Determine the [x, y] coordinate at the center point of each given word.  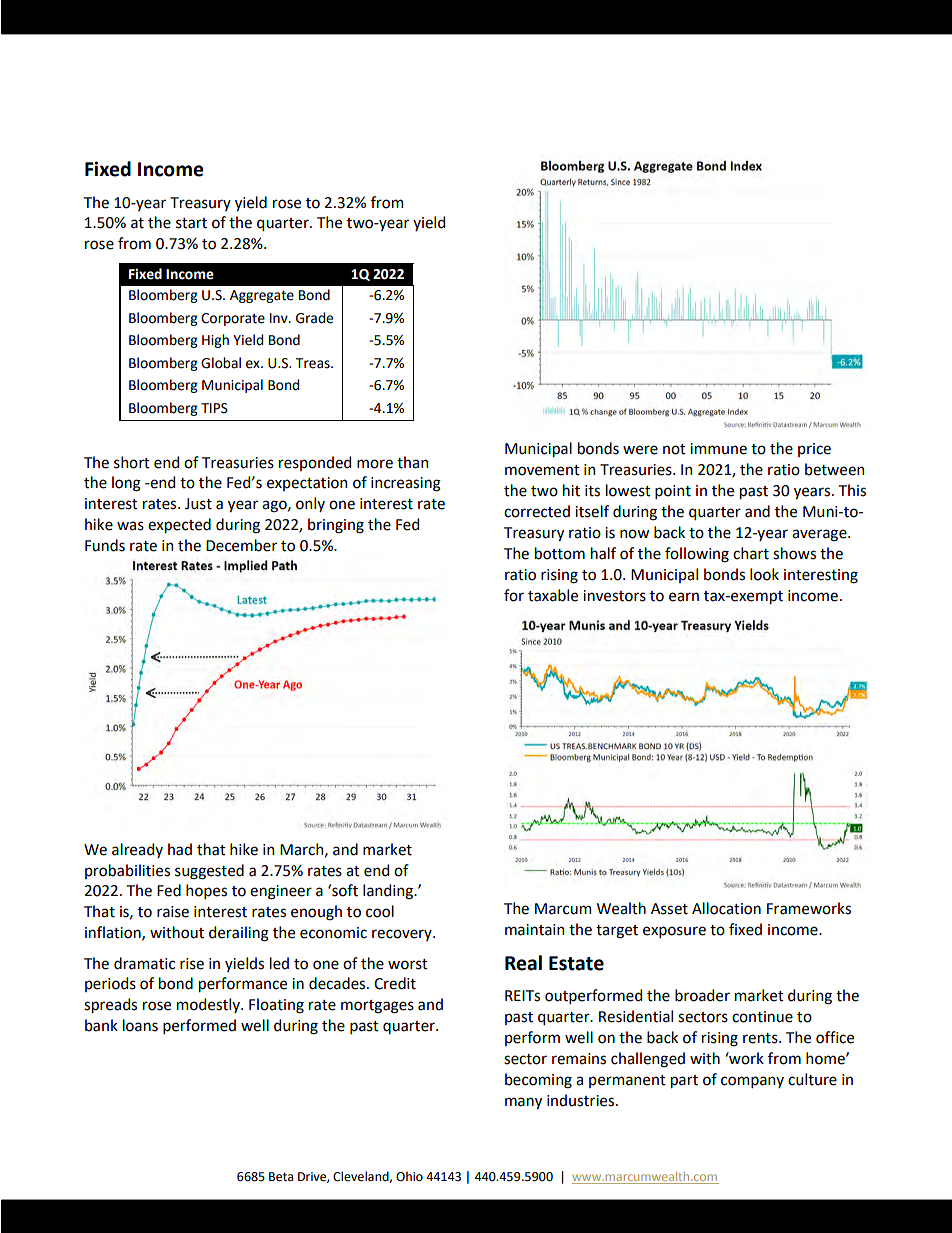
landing [389, 892]
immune [718, 449]
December [241, 545]
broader [702, 995]
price [814, 450]
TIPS [214, 408]
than [412, 462]
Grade [314, 318]
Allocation [726, 908]
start [191, 223]
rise [192, 964]
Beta [281, 1177]
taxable [553, 595]
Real [523, 963]
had [180, 849]
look [764, 574]
